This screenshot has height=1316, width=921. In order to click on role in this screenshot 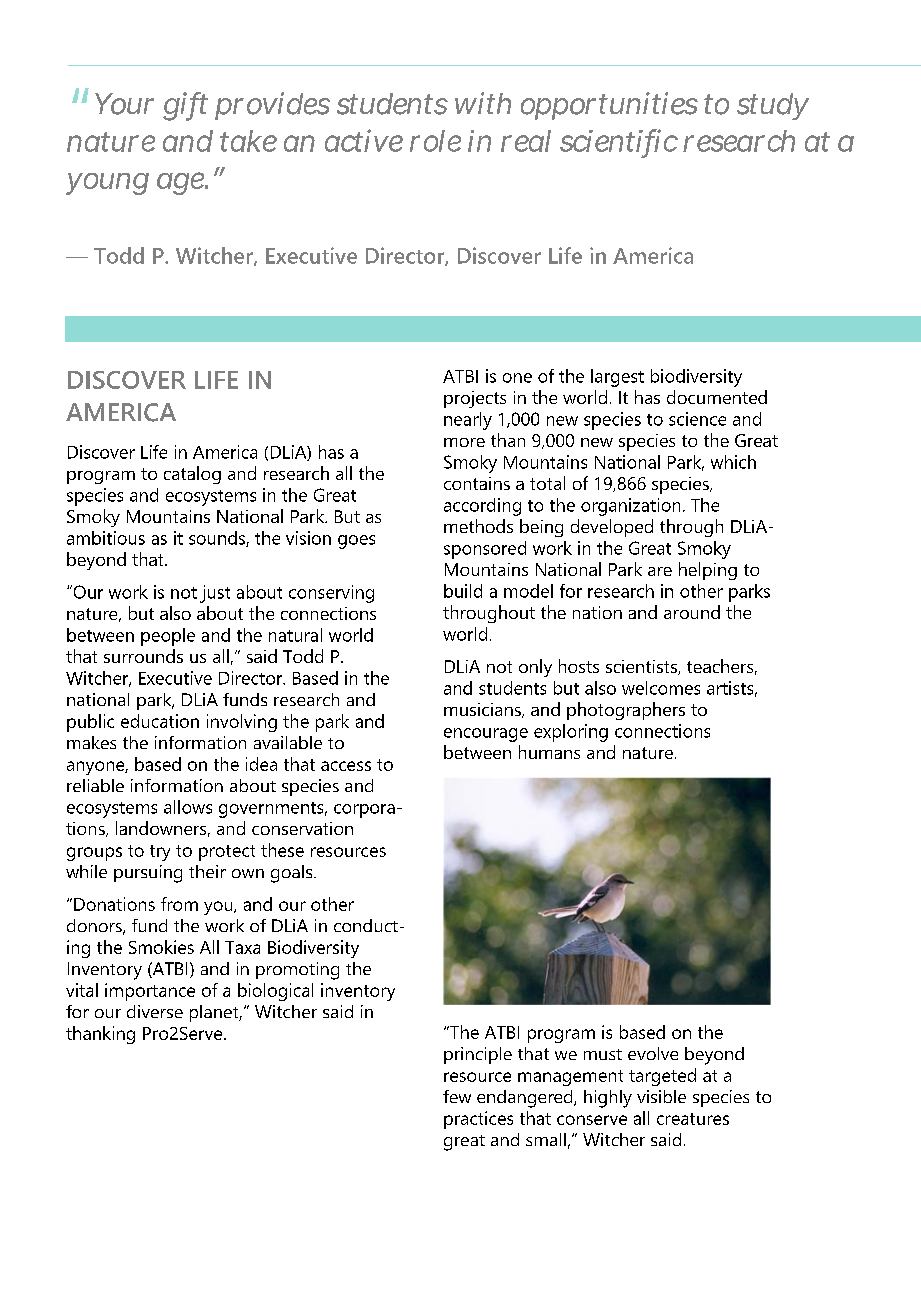, I will do `click(435, 141)`.
